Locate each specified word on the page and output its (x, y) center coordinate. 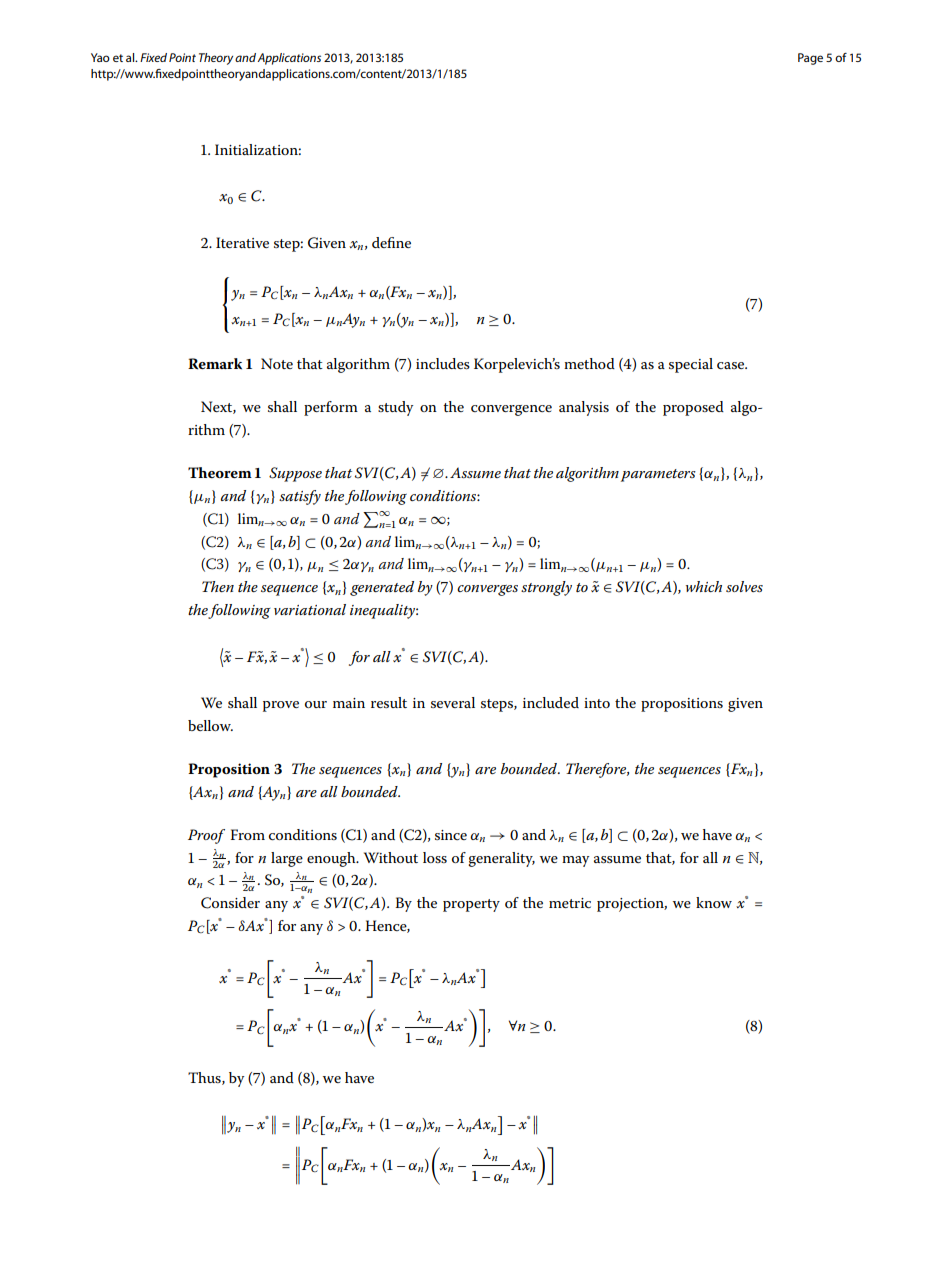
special (691, 365)
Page (810, 59)
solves (744, 586)
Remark (215, 364)
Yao (100, 57)
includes (443, 363)
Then (218, 586)
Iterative (242, 242)
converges (487, 590)
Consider (230, 903)
